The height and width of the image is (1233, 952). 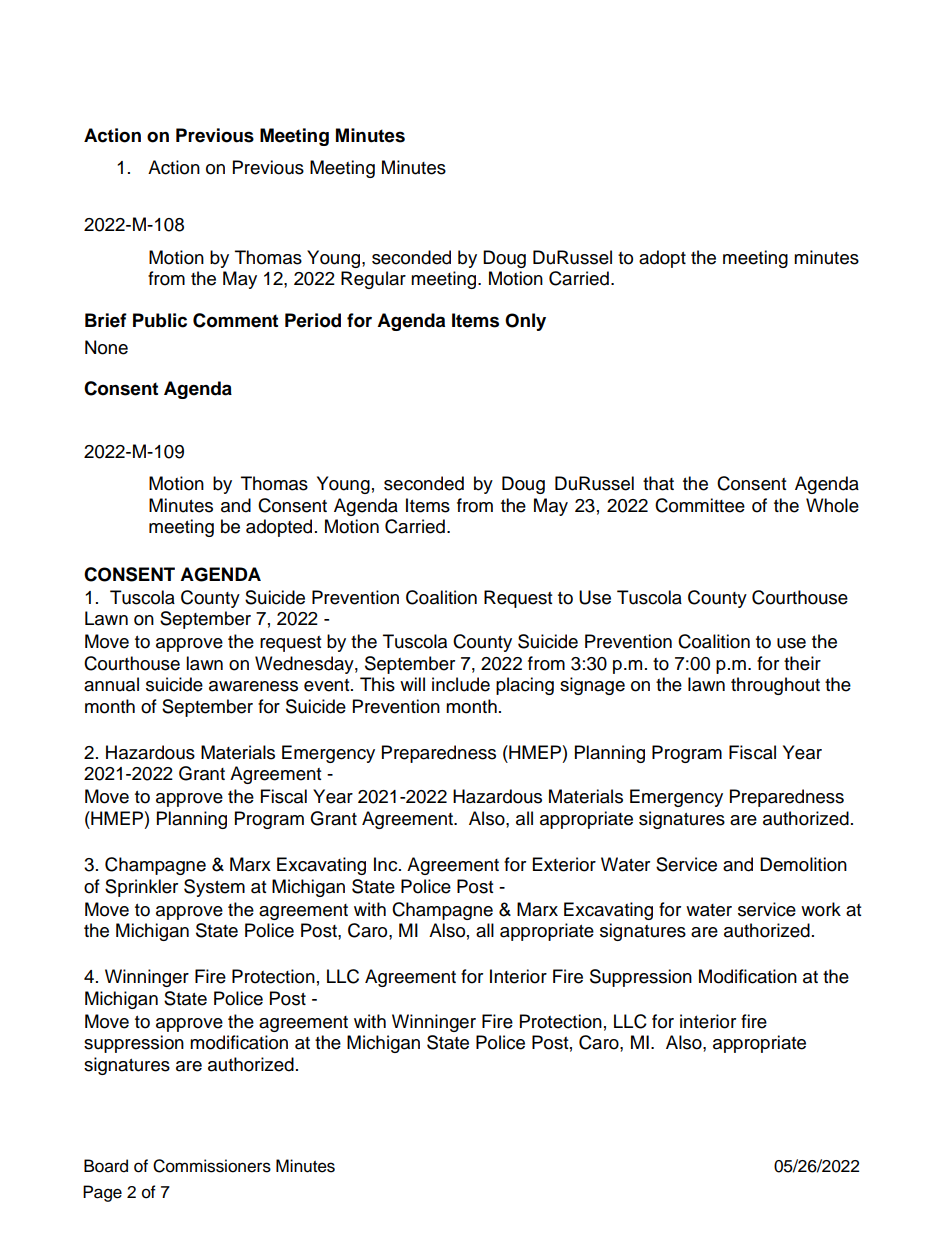 I want to click on include, so click(x=461, y=684).
